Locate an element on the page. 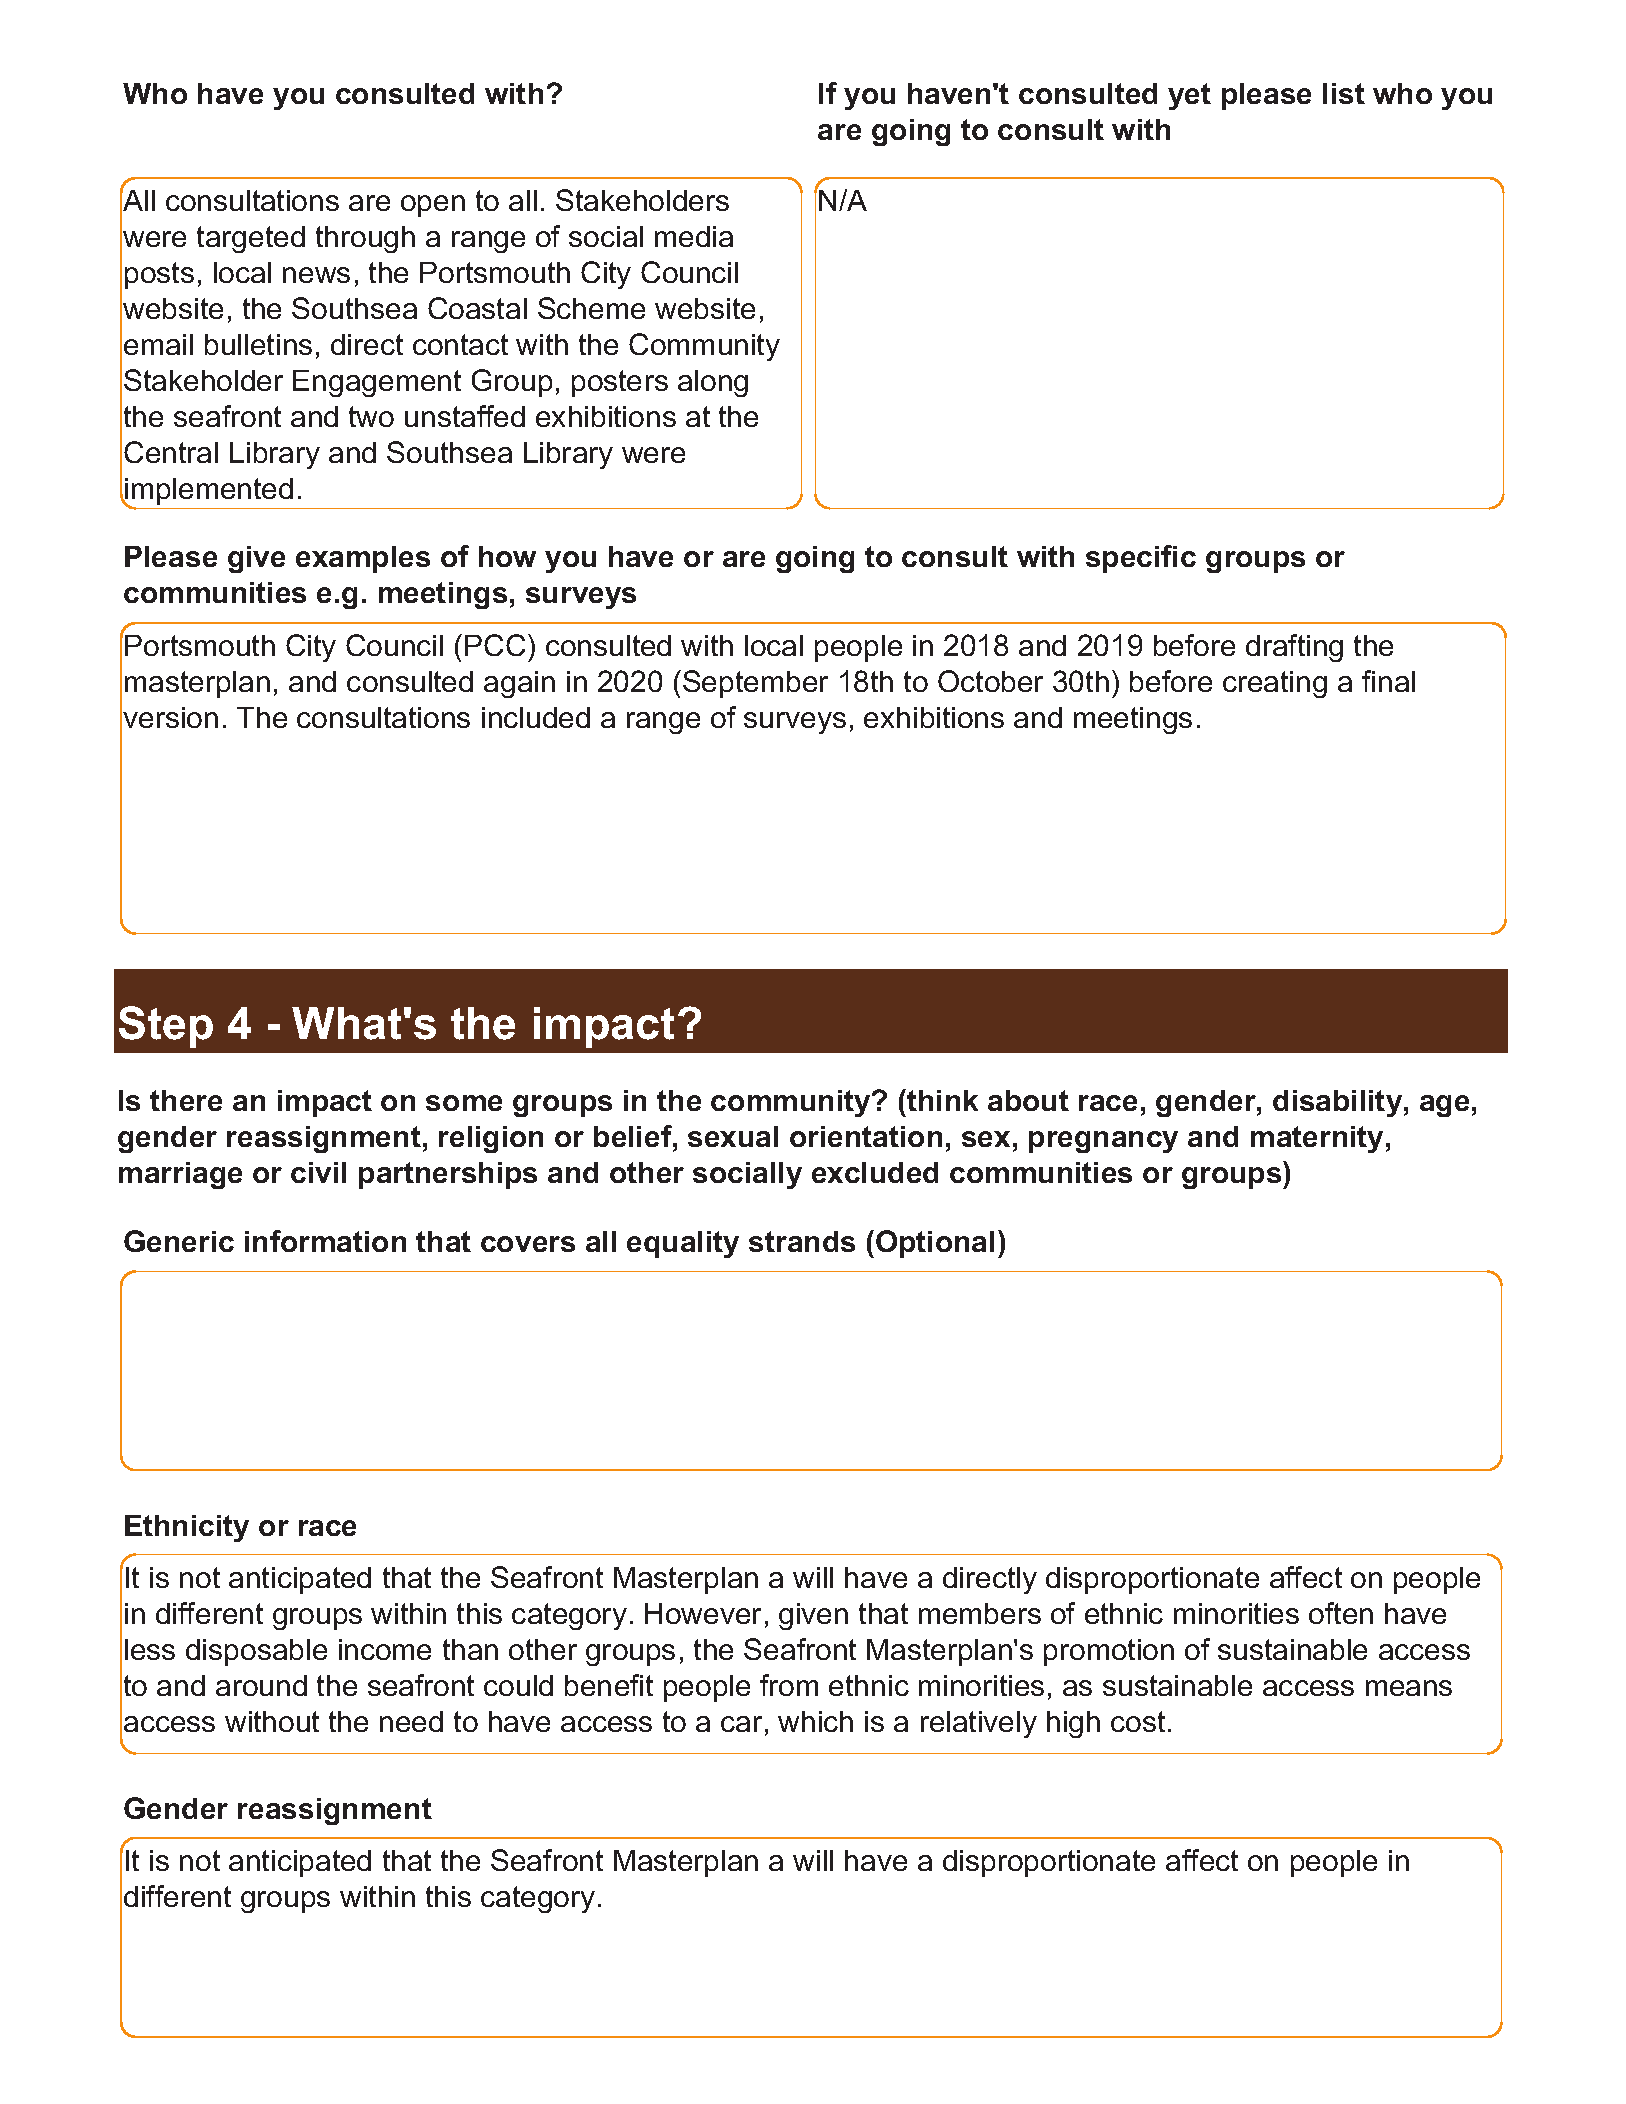  yet is located at coordinates (1189, 96).
